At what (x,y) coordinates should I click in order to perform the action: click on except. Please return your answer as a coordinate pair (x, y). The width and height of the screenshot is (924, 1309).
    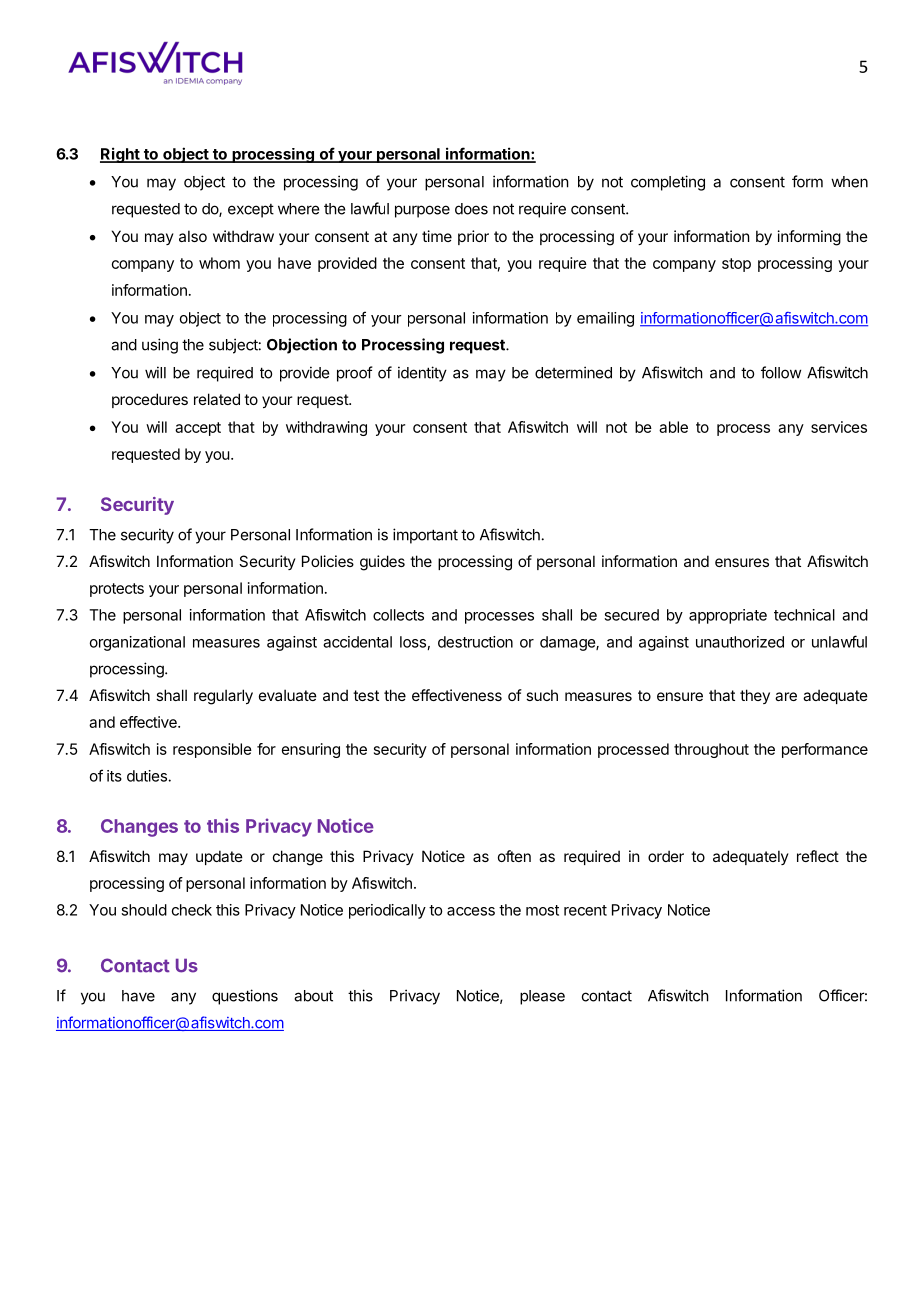
    Looking at the image, I should click on (251, 211).
